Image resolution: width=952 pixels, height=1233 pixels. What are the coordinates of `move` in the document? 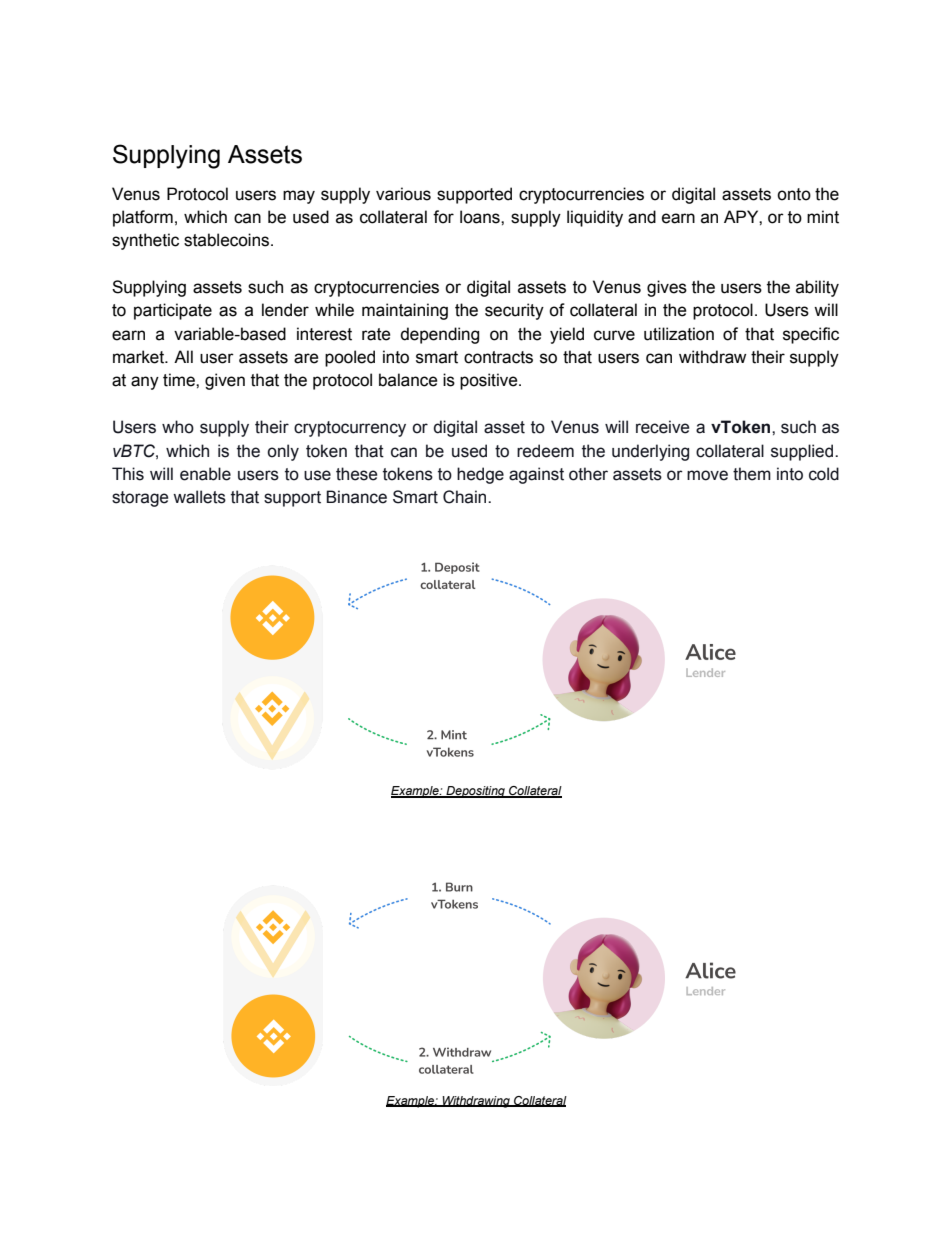 It's located at (707, 475).
